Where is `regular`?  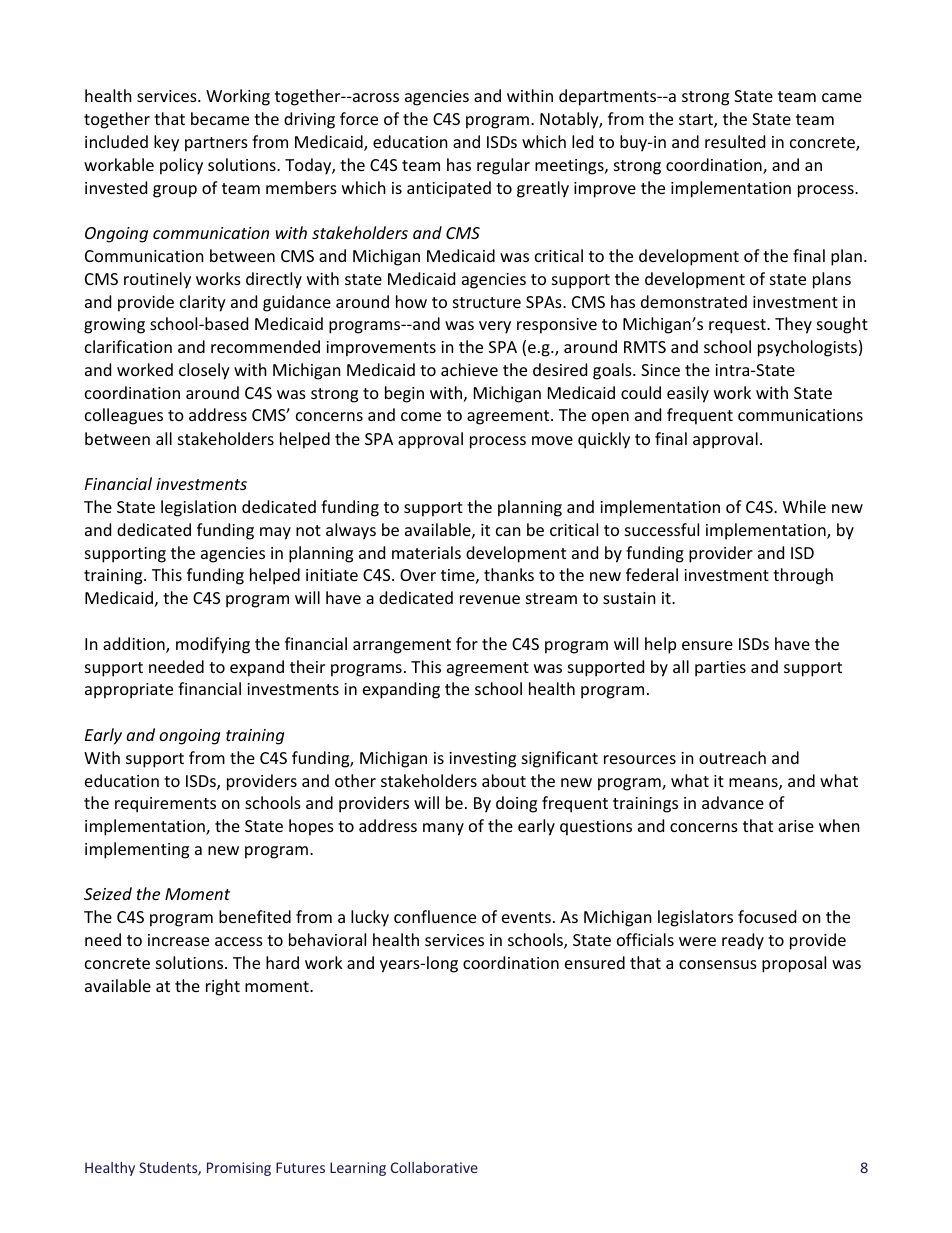
regular is located at coordinates (503, 166).
